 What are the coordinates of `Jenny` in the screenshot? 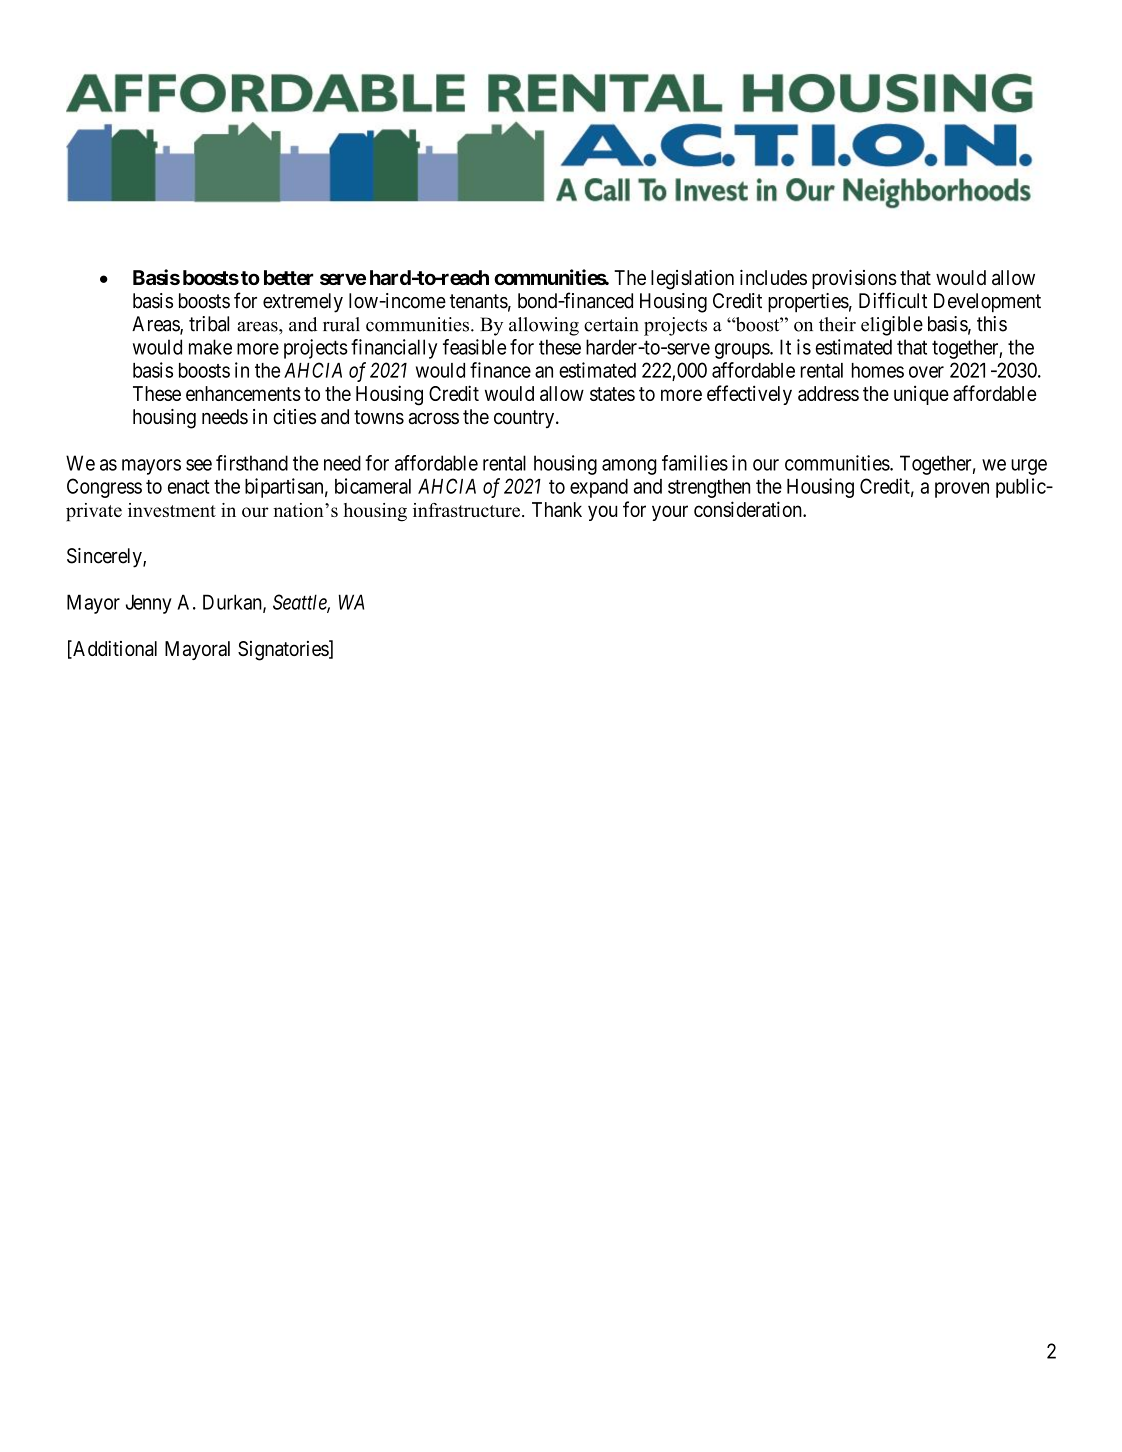 It's located at (149, 604).
